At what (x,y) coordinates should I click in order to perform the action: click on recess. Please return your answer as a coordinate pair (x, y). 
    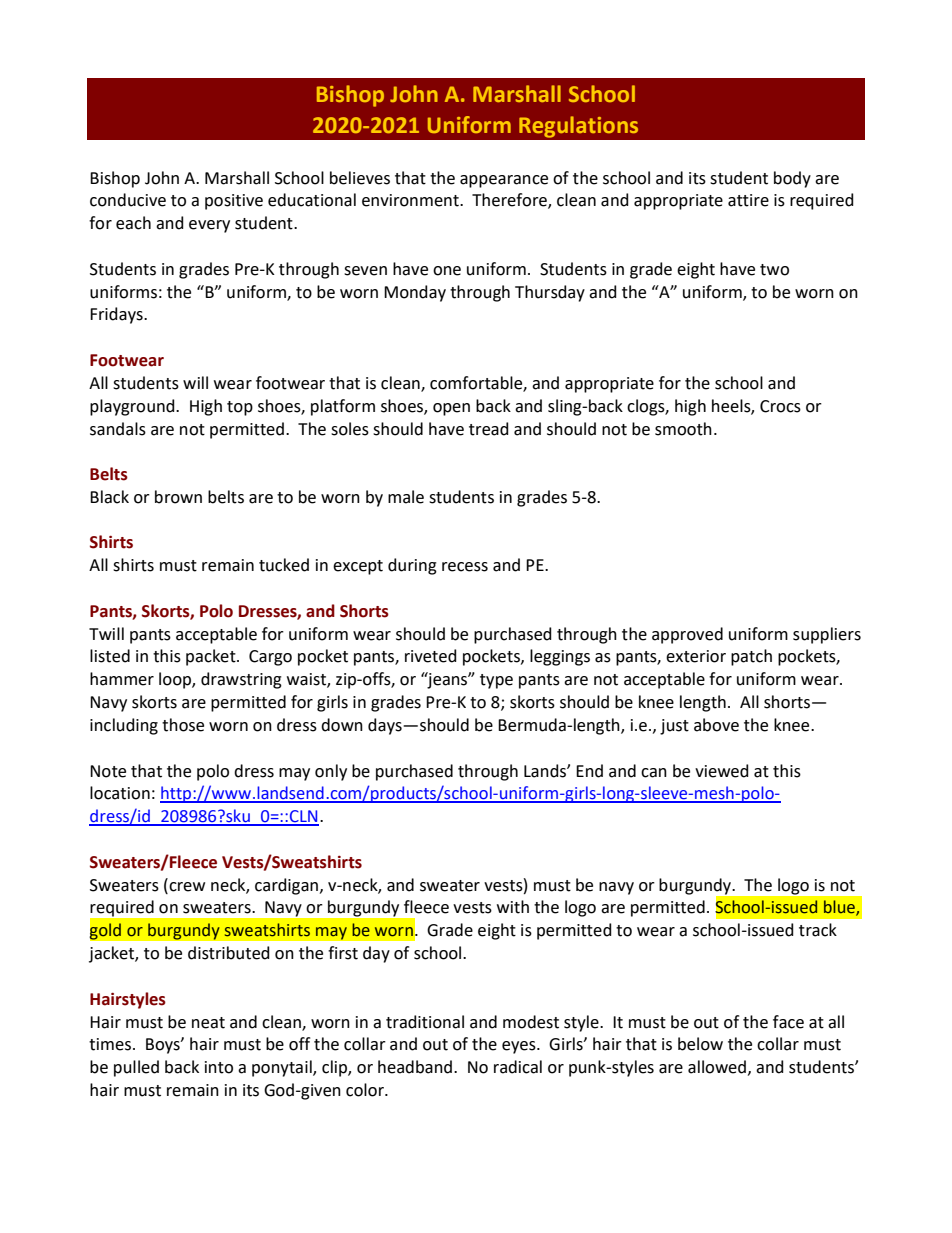
    Looking at the image, I should click on (465, 567).
